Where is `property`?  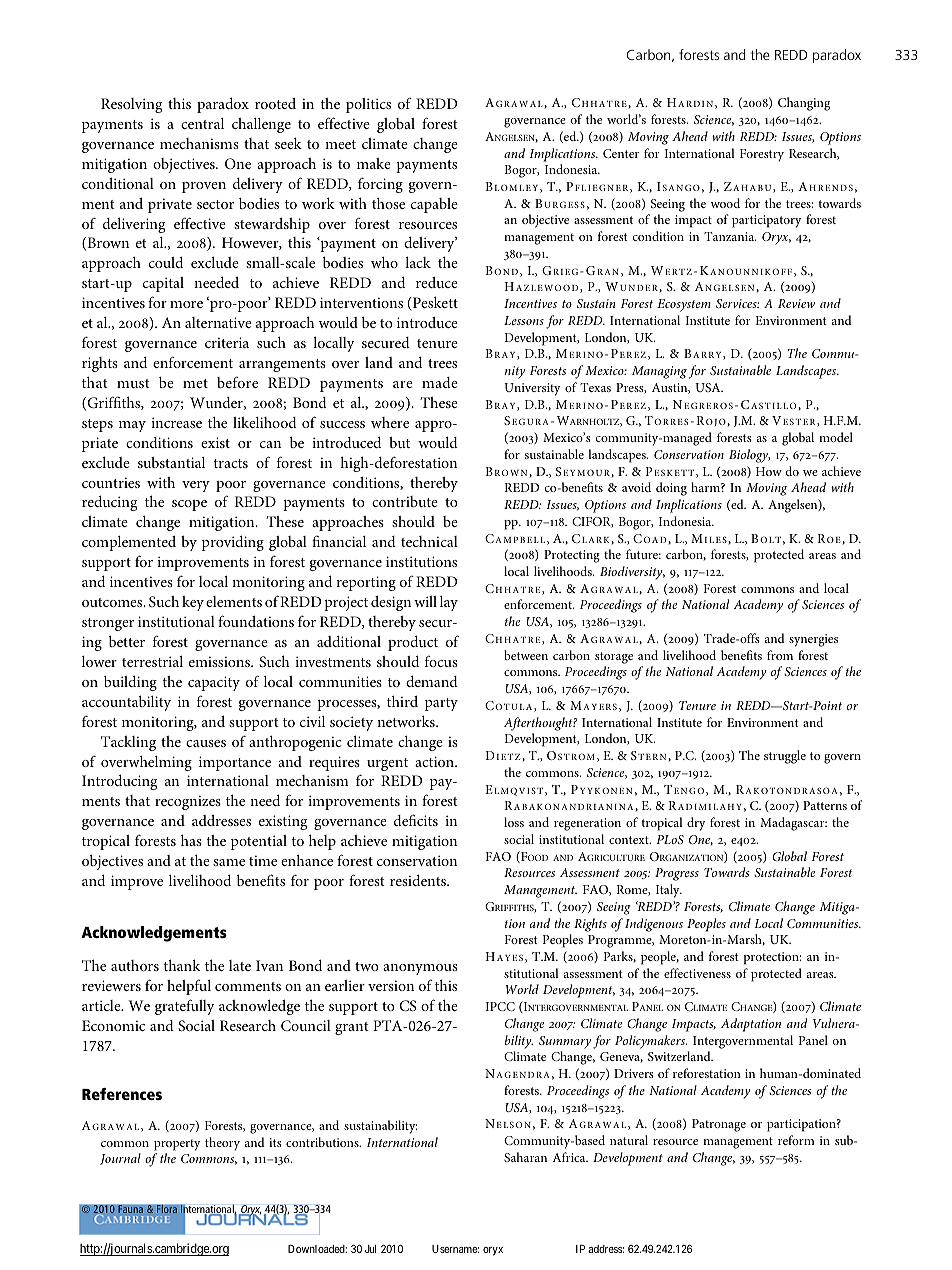
property is located at coordinates (177, 1145).
